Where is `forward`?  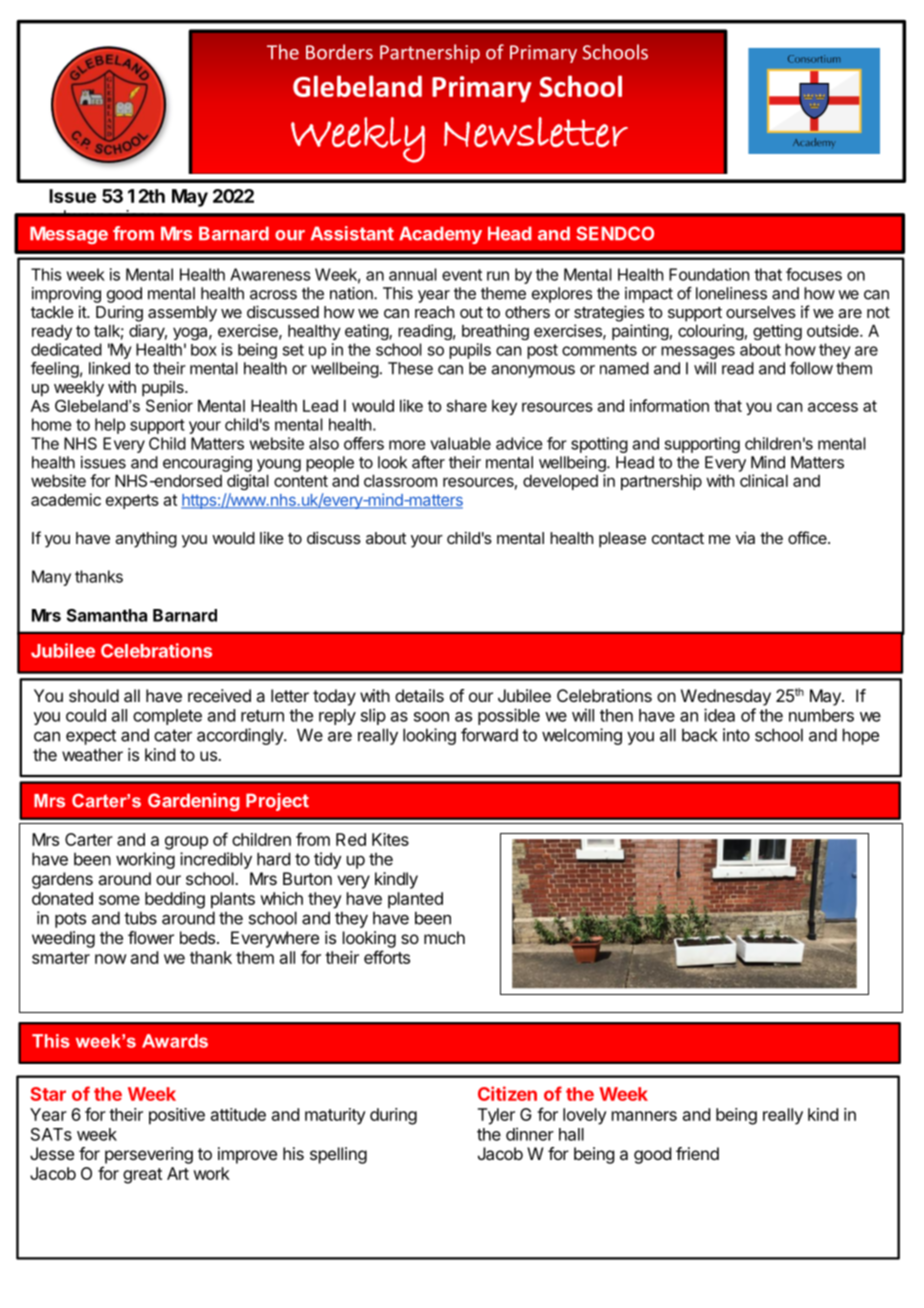 forward is located at coordinates (489, 735).
